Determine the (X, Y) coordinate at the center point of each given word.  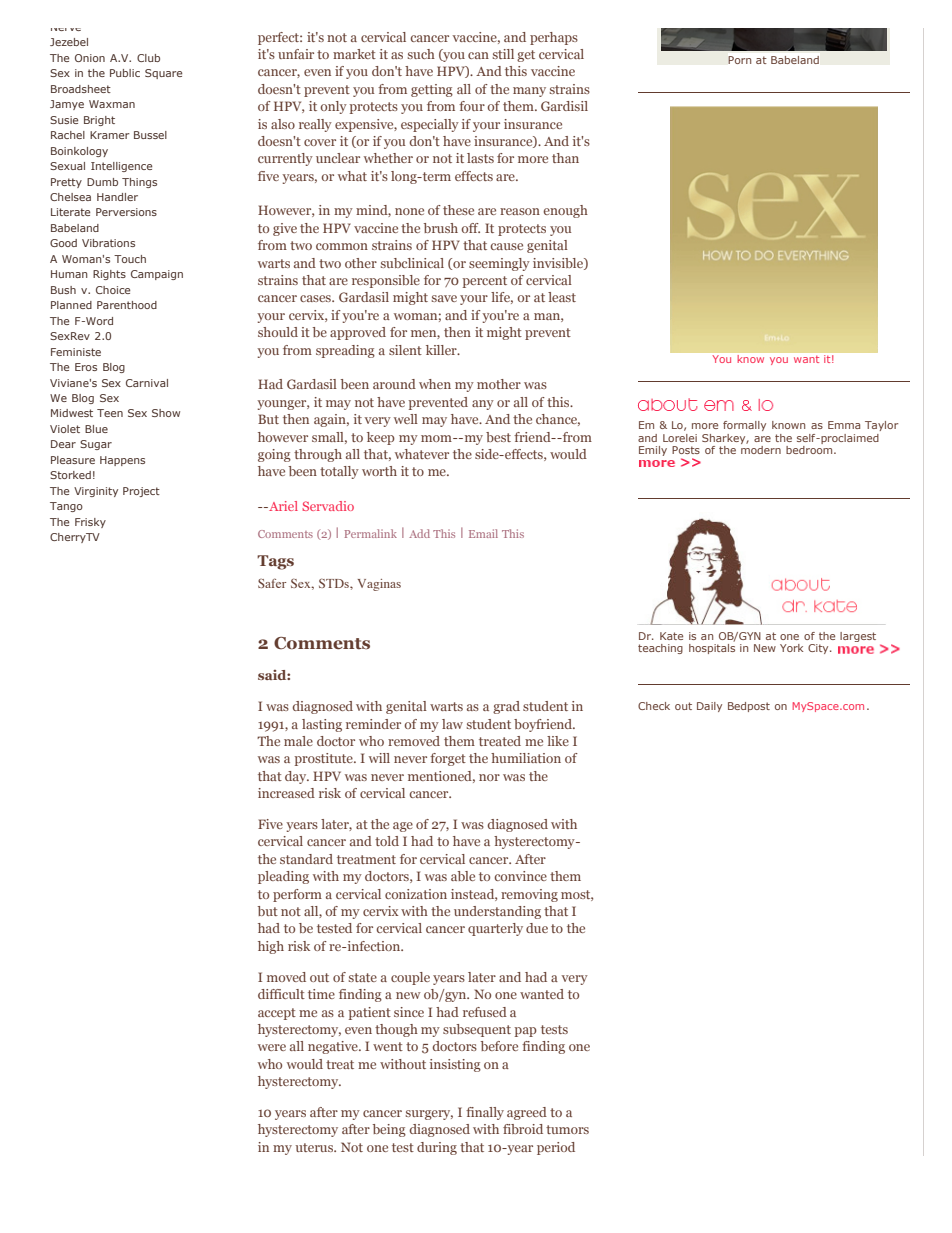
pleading (283, 877)
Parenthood (127, 305)
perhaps (554, 38)
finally (485, 1113)
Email (483, 533)
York (791, 648)
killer (442, 350)
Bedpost (749, 707)
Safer (272, 583)
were (272, 1047)
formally (744, 426)
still (503, 54)
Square (163, 74)
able (463, 876)
